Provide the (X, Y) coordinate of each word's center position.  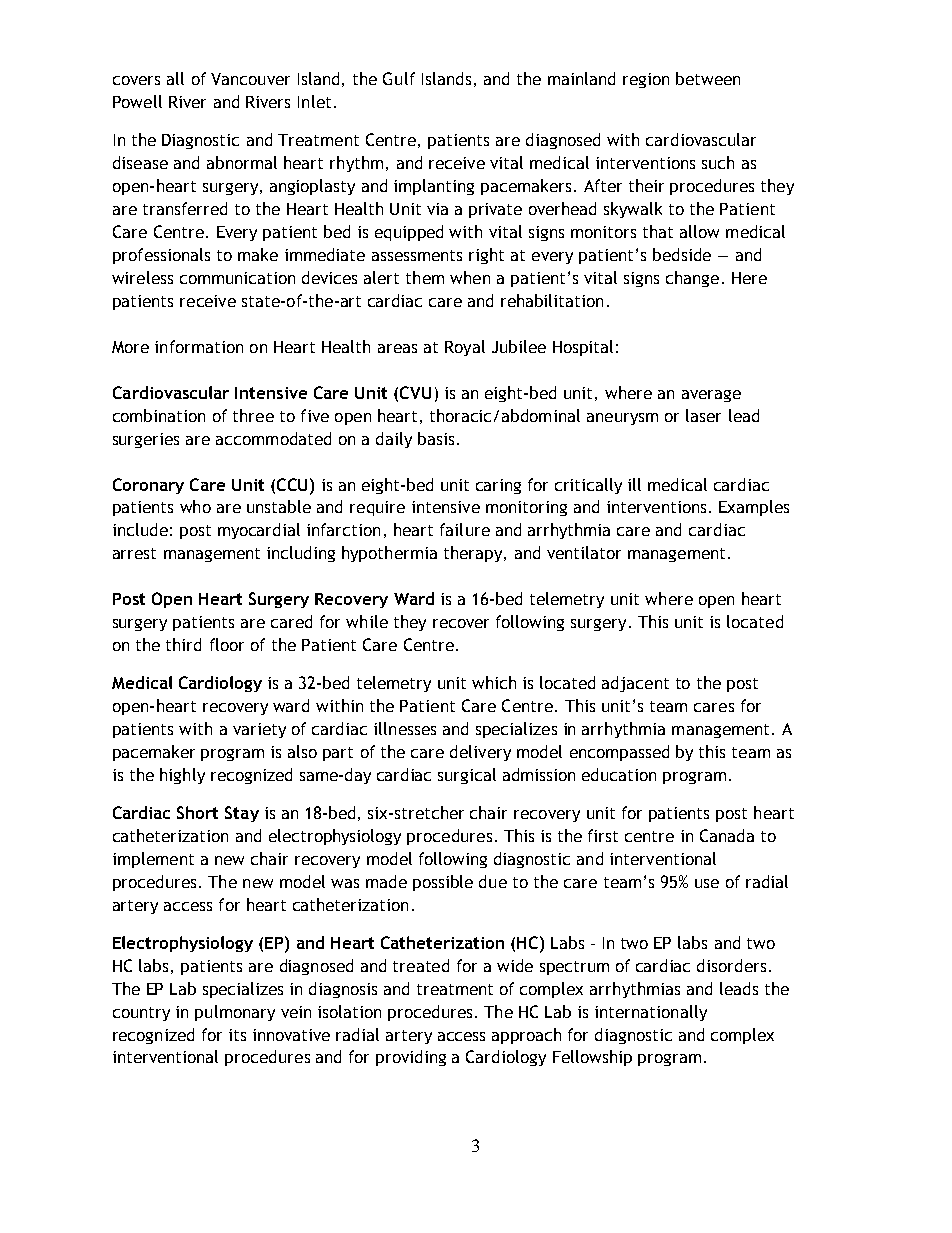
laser (703, 415)
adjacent (635, 684)
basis (436, 438)
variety (259, 730)
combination (159, 415)
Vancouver (250, 79)
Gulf (399, 78)
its (237, 1035)
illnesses (405, 728)
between (708, 78)
